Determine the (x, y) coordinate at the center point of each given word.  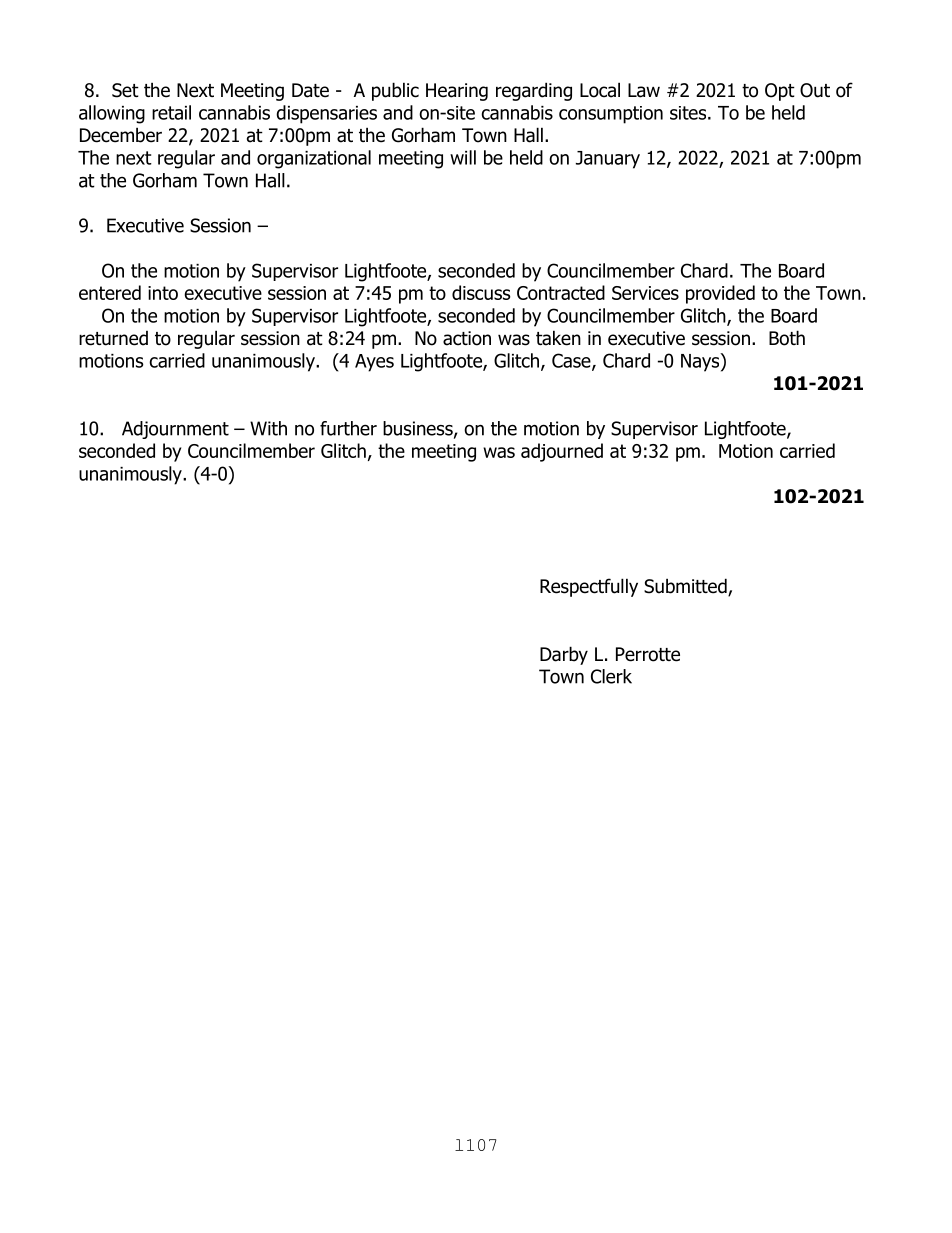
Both (787, 338)
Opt (780, 92)
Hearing (457, 92)
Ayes (374, 363)
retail (171, 112)
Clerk (611, 676)
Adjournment (175, 430)
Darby (564, 655)
